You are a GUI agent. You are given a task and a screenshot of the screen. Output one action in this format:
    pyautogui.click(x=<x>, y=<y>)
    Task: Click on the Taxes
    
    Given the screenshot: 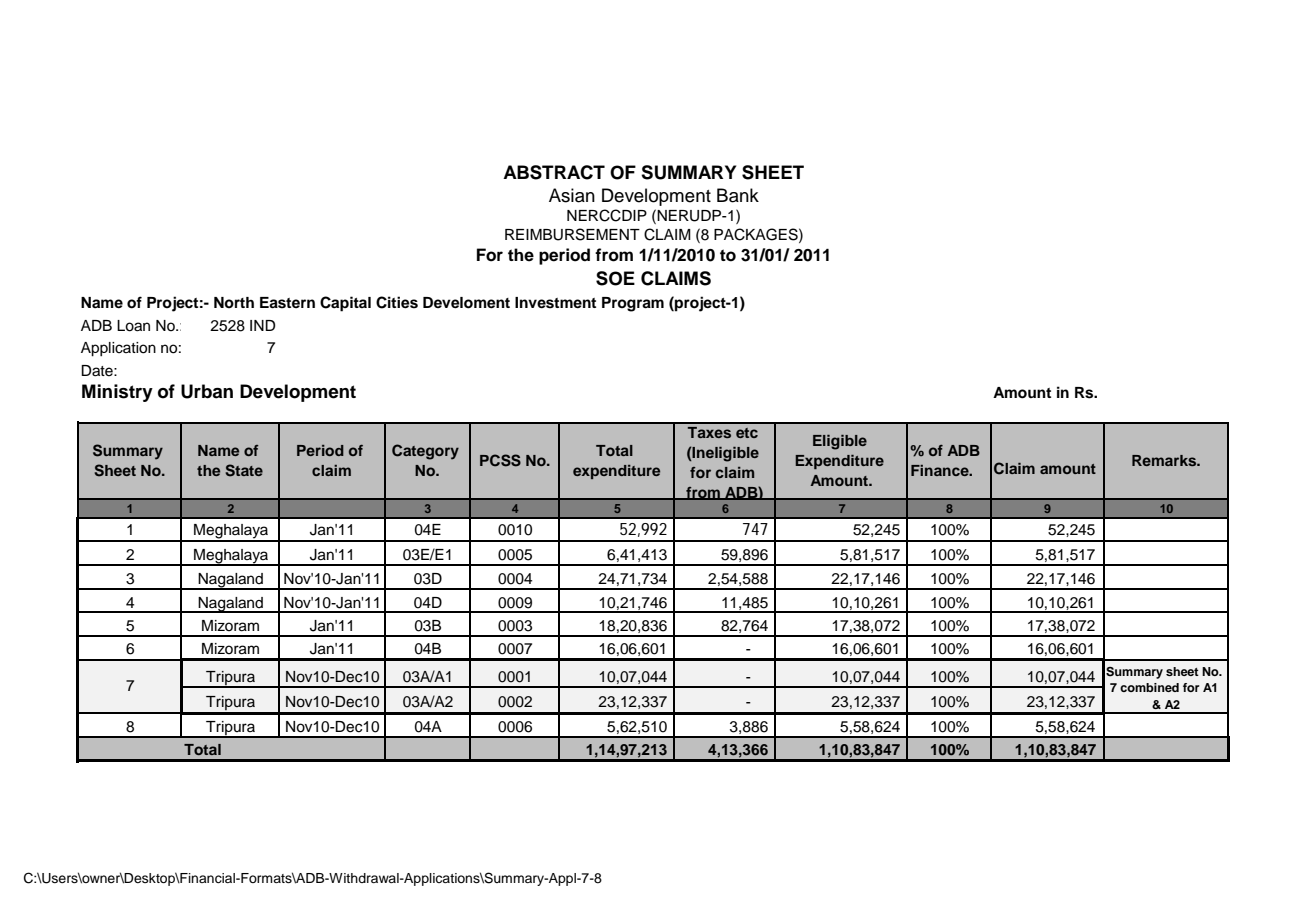 What is the action you would take?
    pyautogui.click(x=709, y=432)
